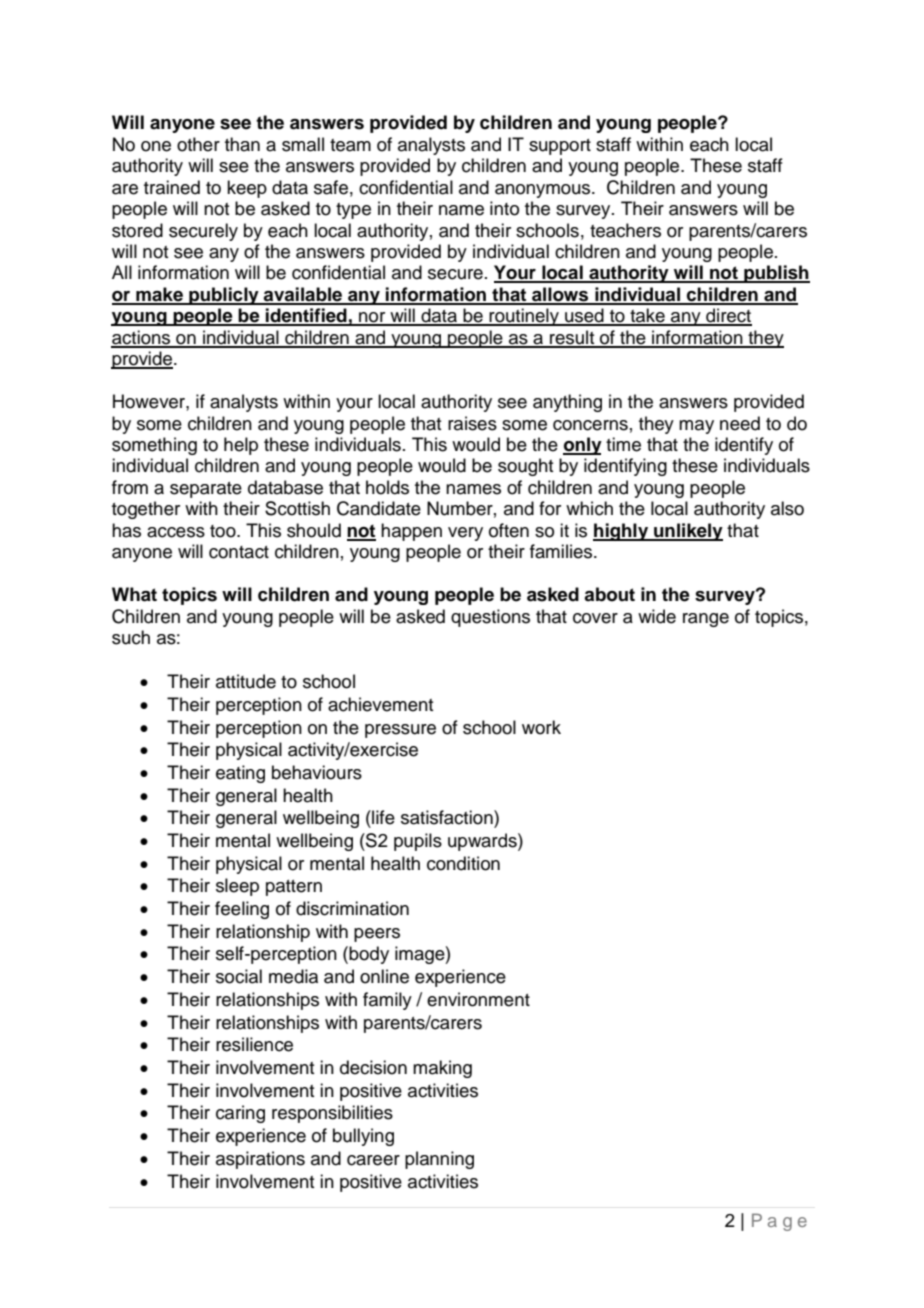 The width and height of the page is (924, 1308). What do you see at coordinates (472, 423) in the page?
I see `raises` at bounding box center [472, 423].
